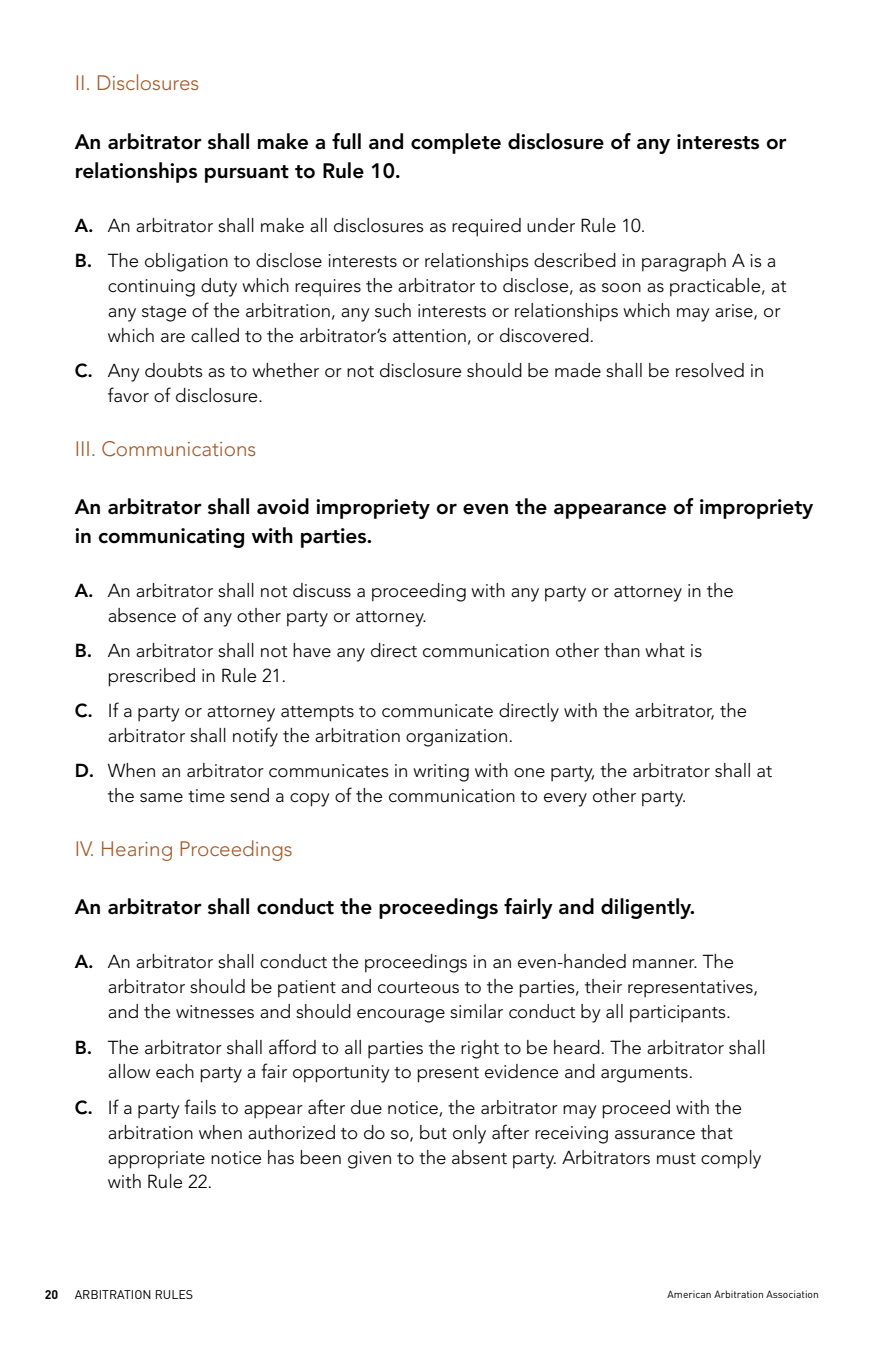  What do you see at coordinates (456, 738) in the page?
I see `organization` at bounding box center [456, 738].
